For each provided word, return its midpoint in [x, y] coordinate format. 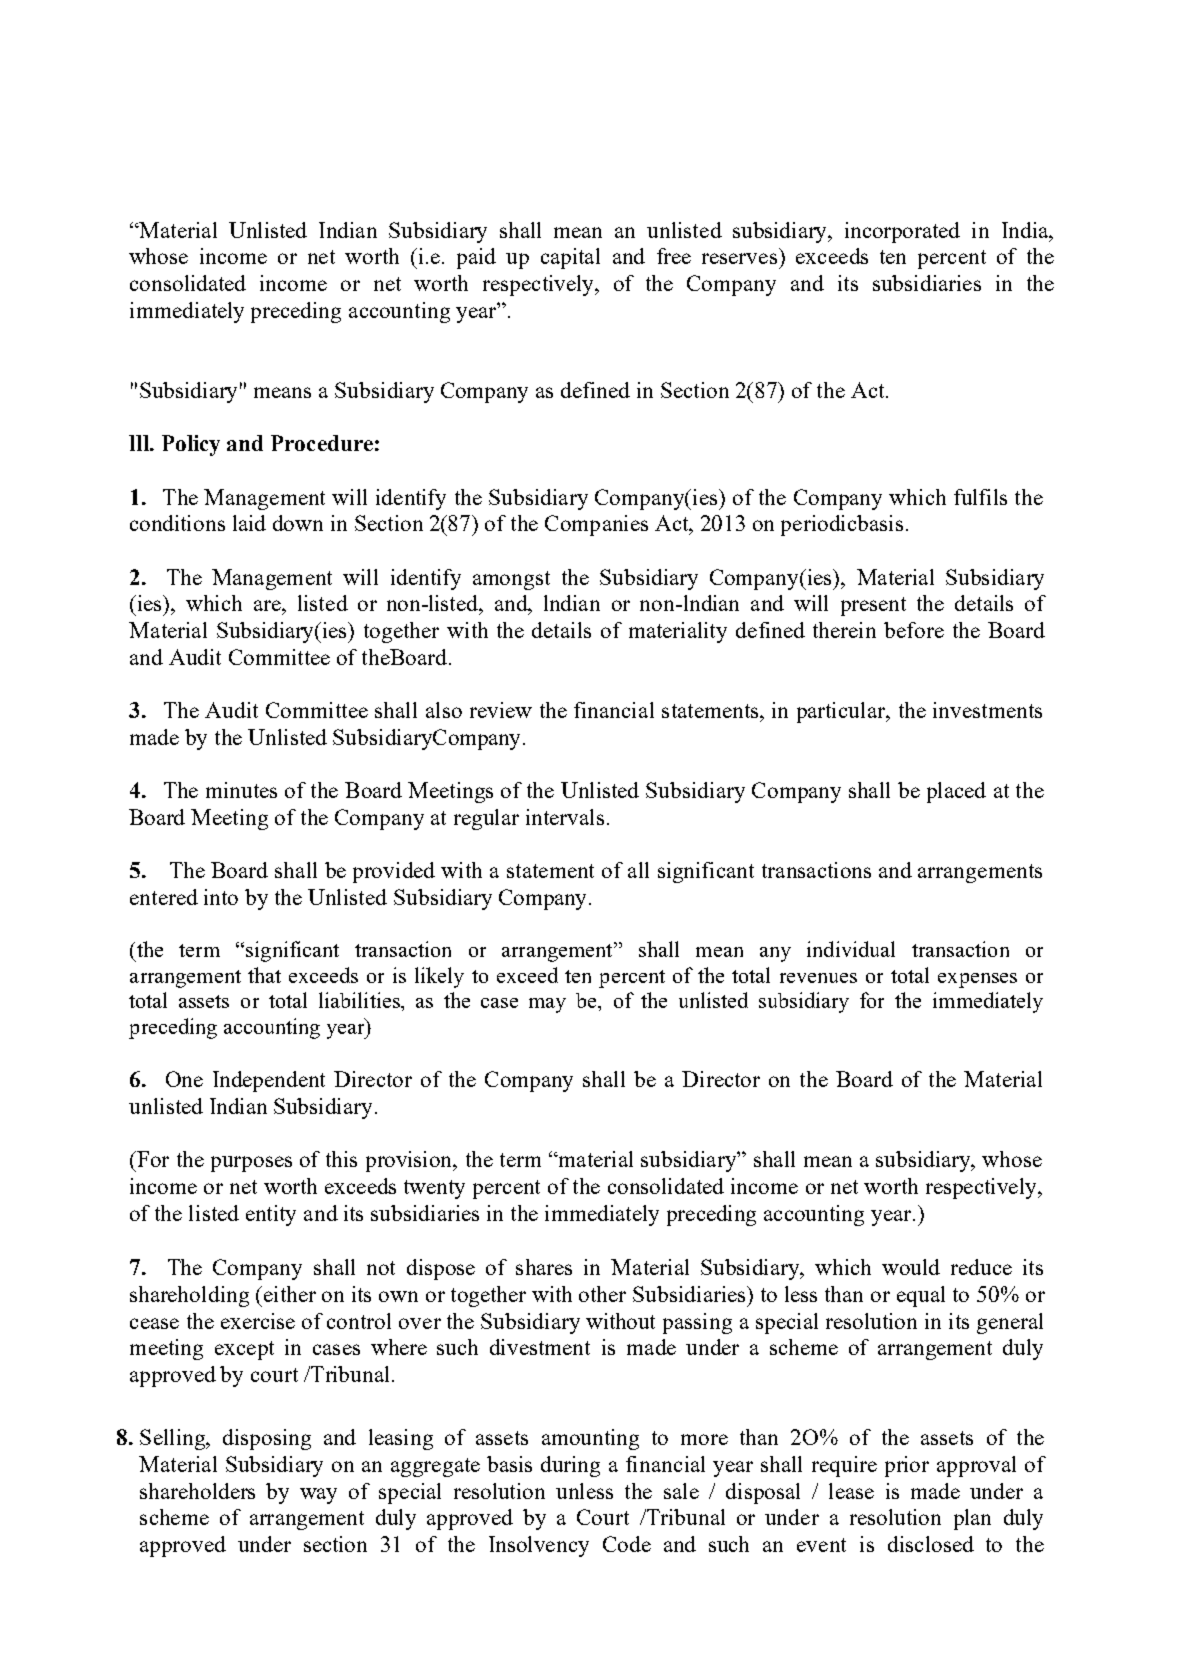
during [570, 1466]
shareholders [197, 1491]
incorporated [902, 232]
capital [570, 258]
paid [476, 258]
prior [907, 1466]
